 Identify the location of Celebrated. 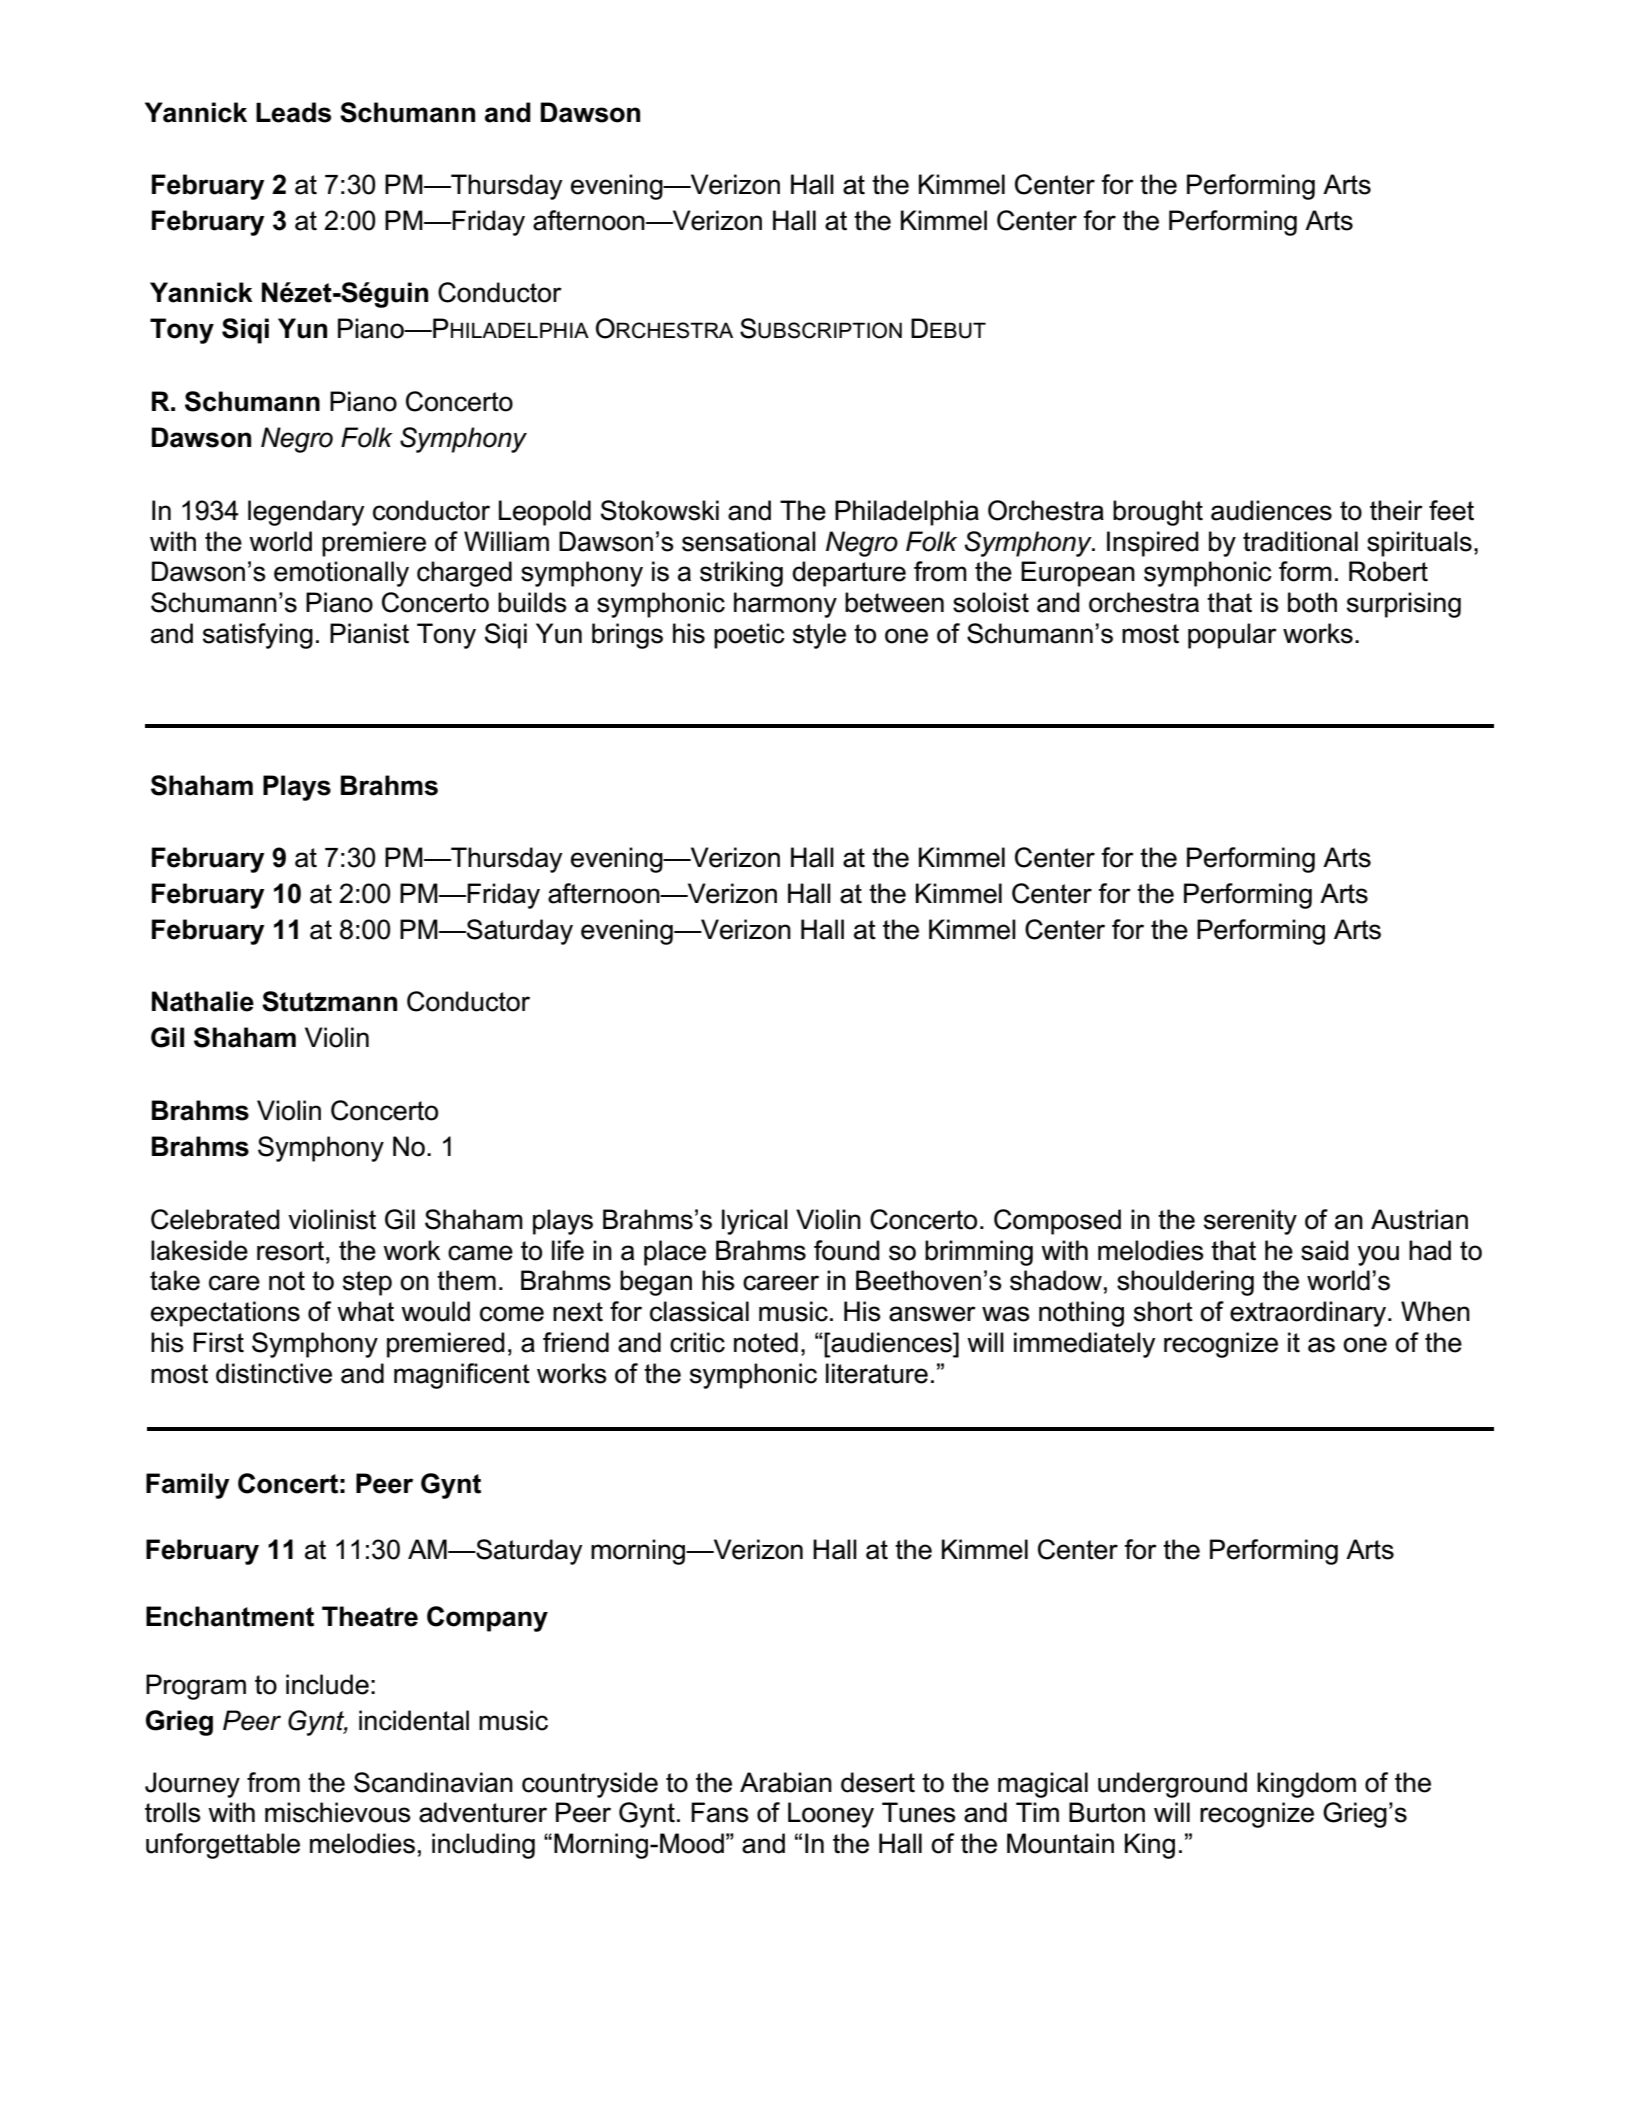
(215, 1219).
